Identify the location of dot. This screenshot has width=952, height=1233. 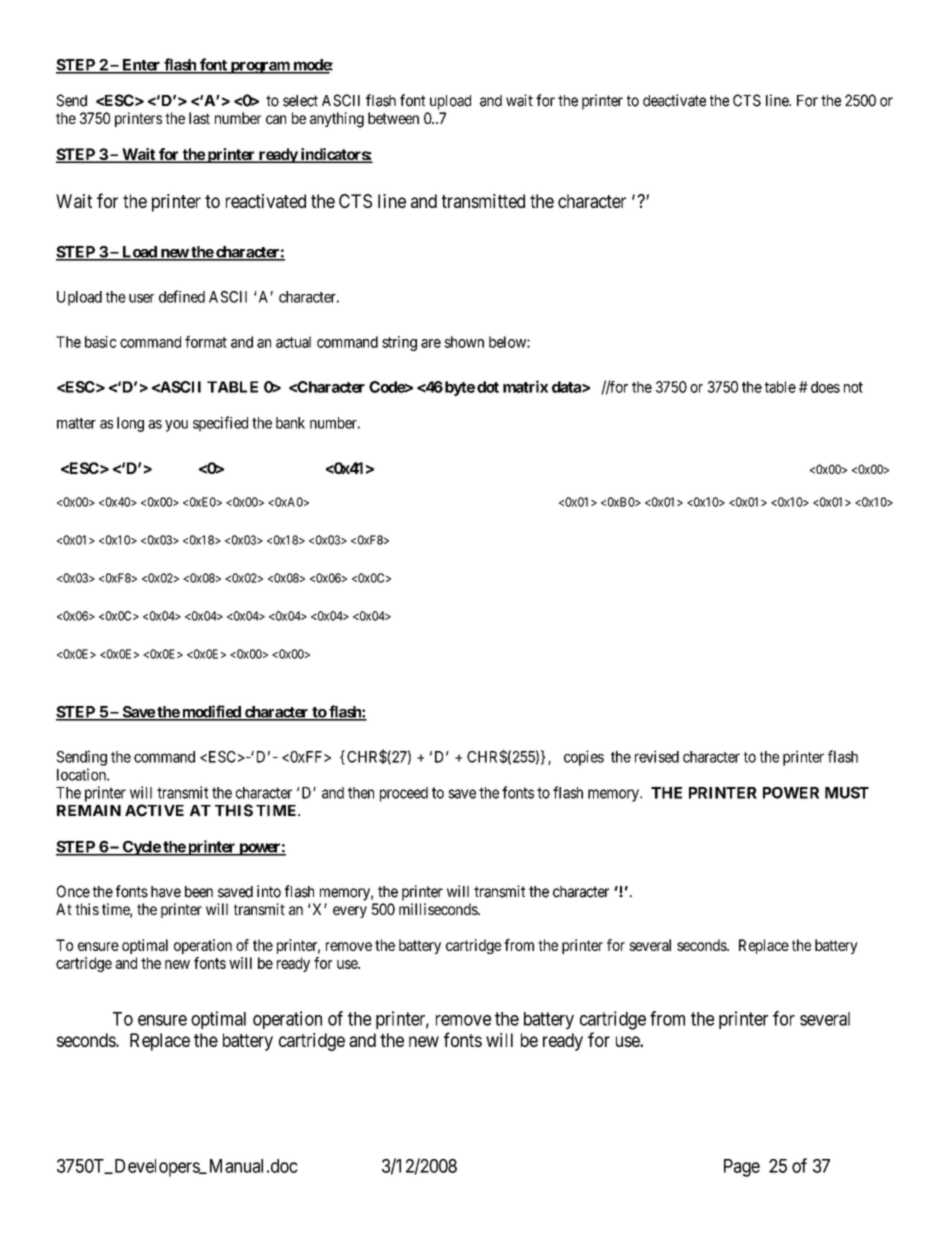
(488, 387).
